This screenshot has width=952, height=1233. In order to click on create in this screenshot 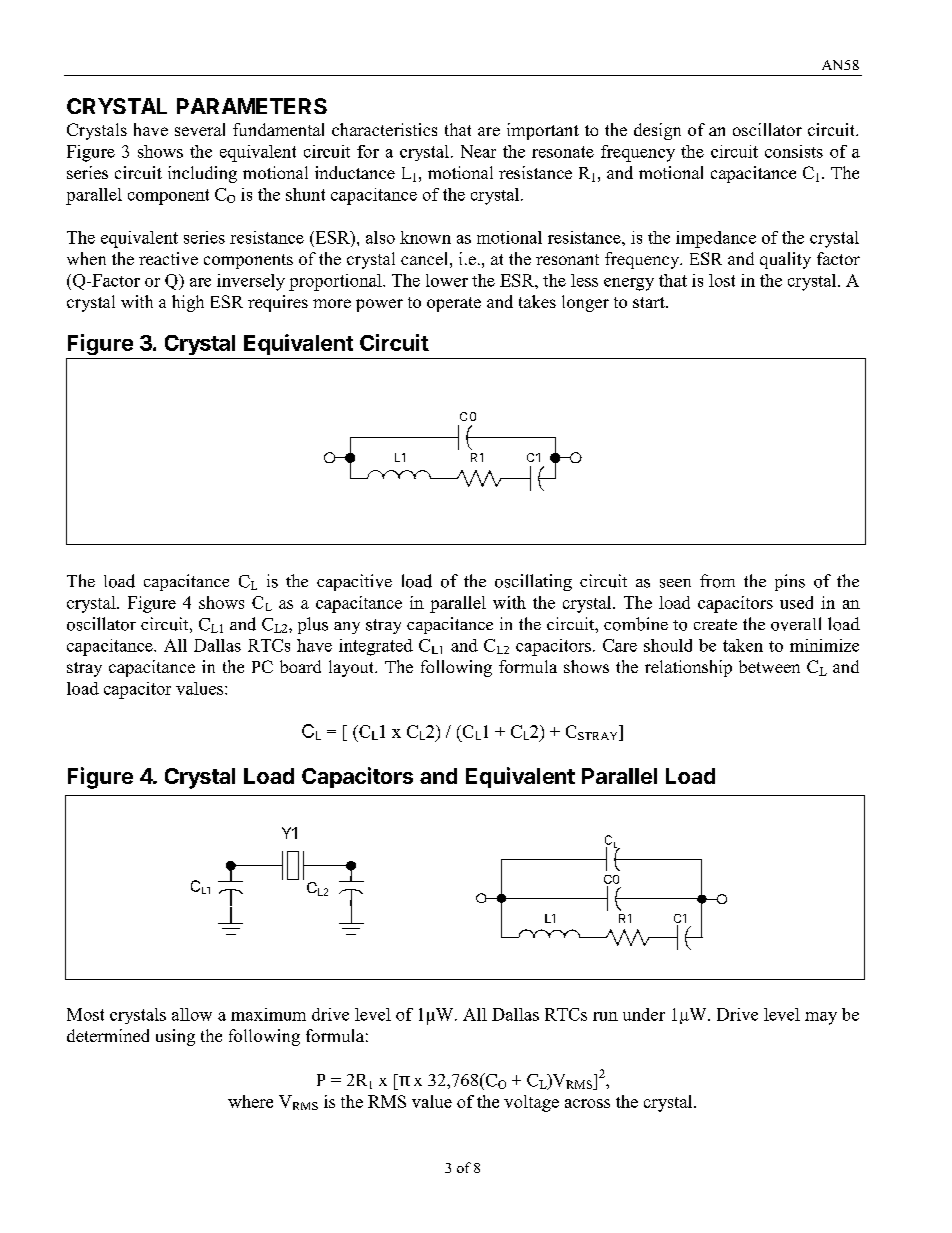, I will do `click(715, 624)`.
